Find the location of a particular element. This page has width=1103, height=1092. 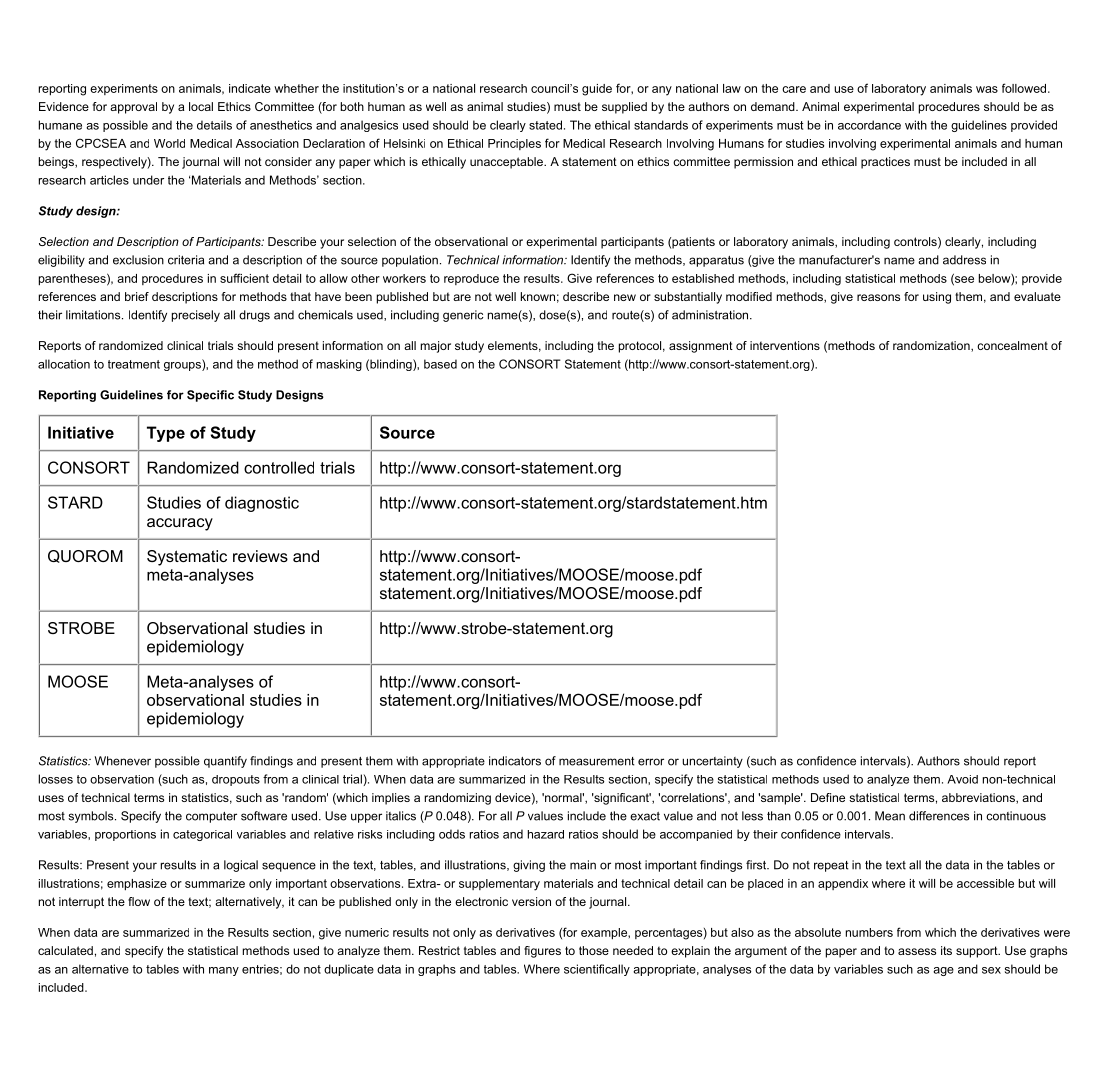

diagnostic is located at coordinates (262, 504).
